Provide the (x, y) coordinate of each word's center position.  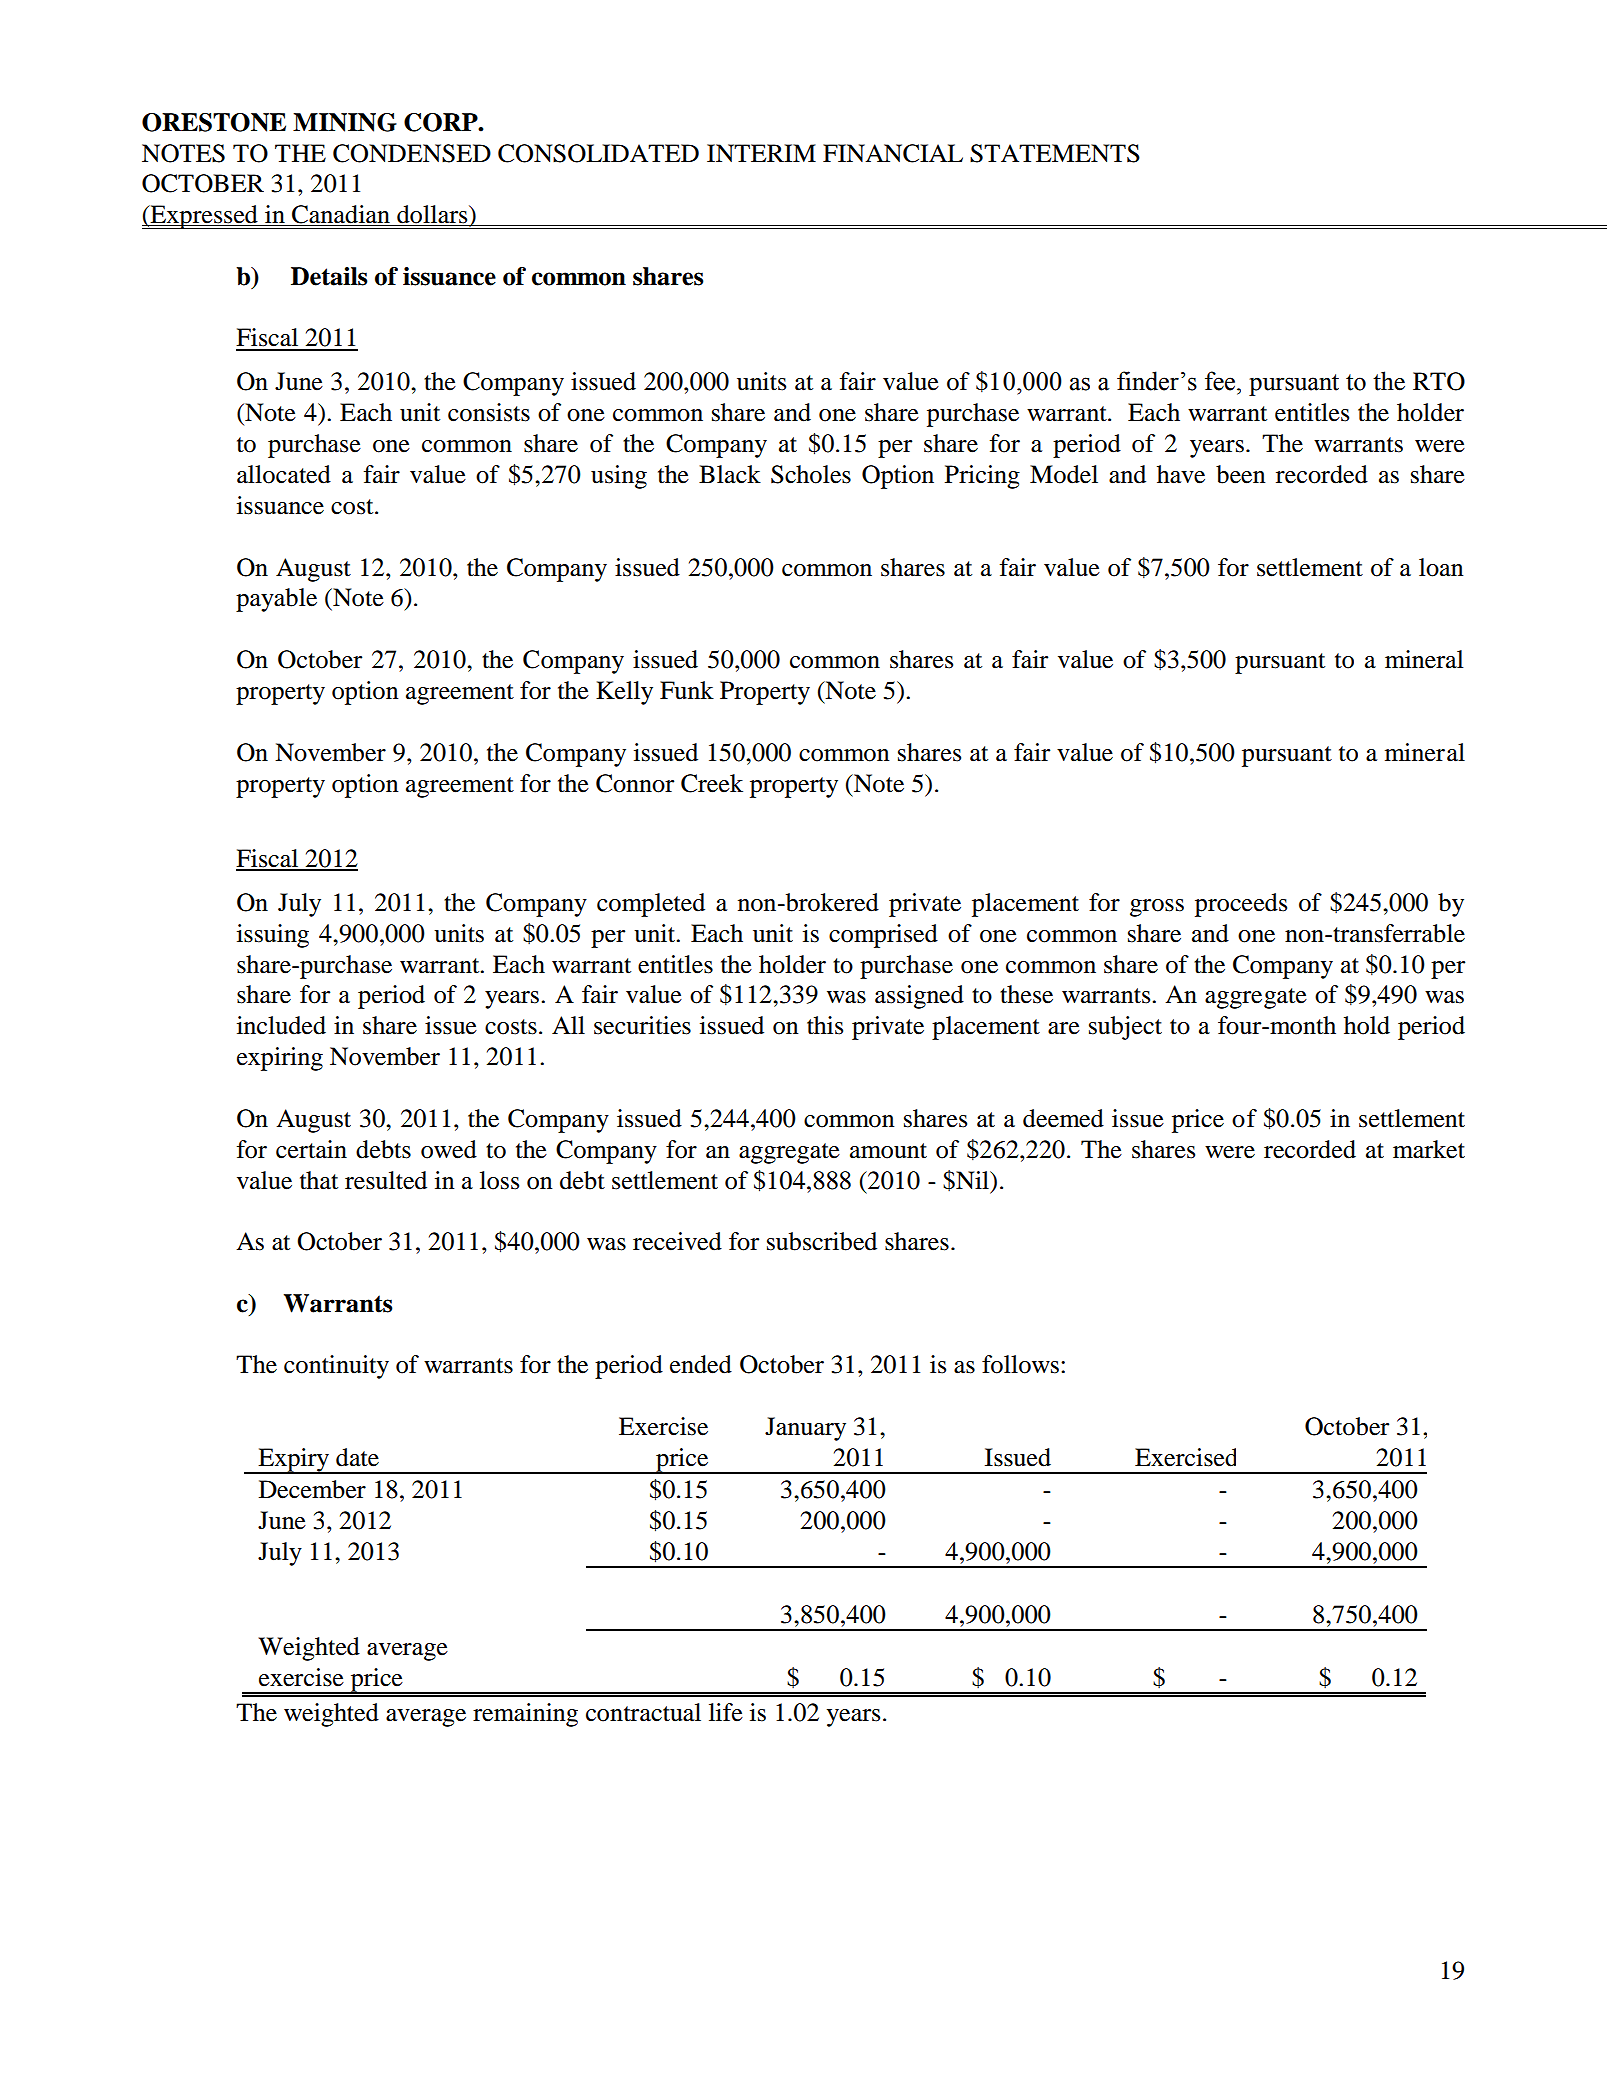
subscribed (822, 1241)
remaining (525, 1715)
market (1429, 1149)
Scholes (811, 474)
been (1240, 474)
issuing (273, 936)
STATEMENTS (1055, 153)
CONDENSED (412, 153)
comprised (883, 936)
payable (276, 600)
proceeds (1241, 905)
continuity (336, 1367)
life (726, 1712)
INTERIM (761, 153)
